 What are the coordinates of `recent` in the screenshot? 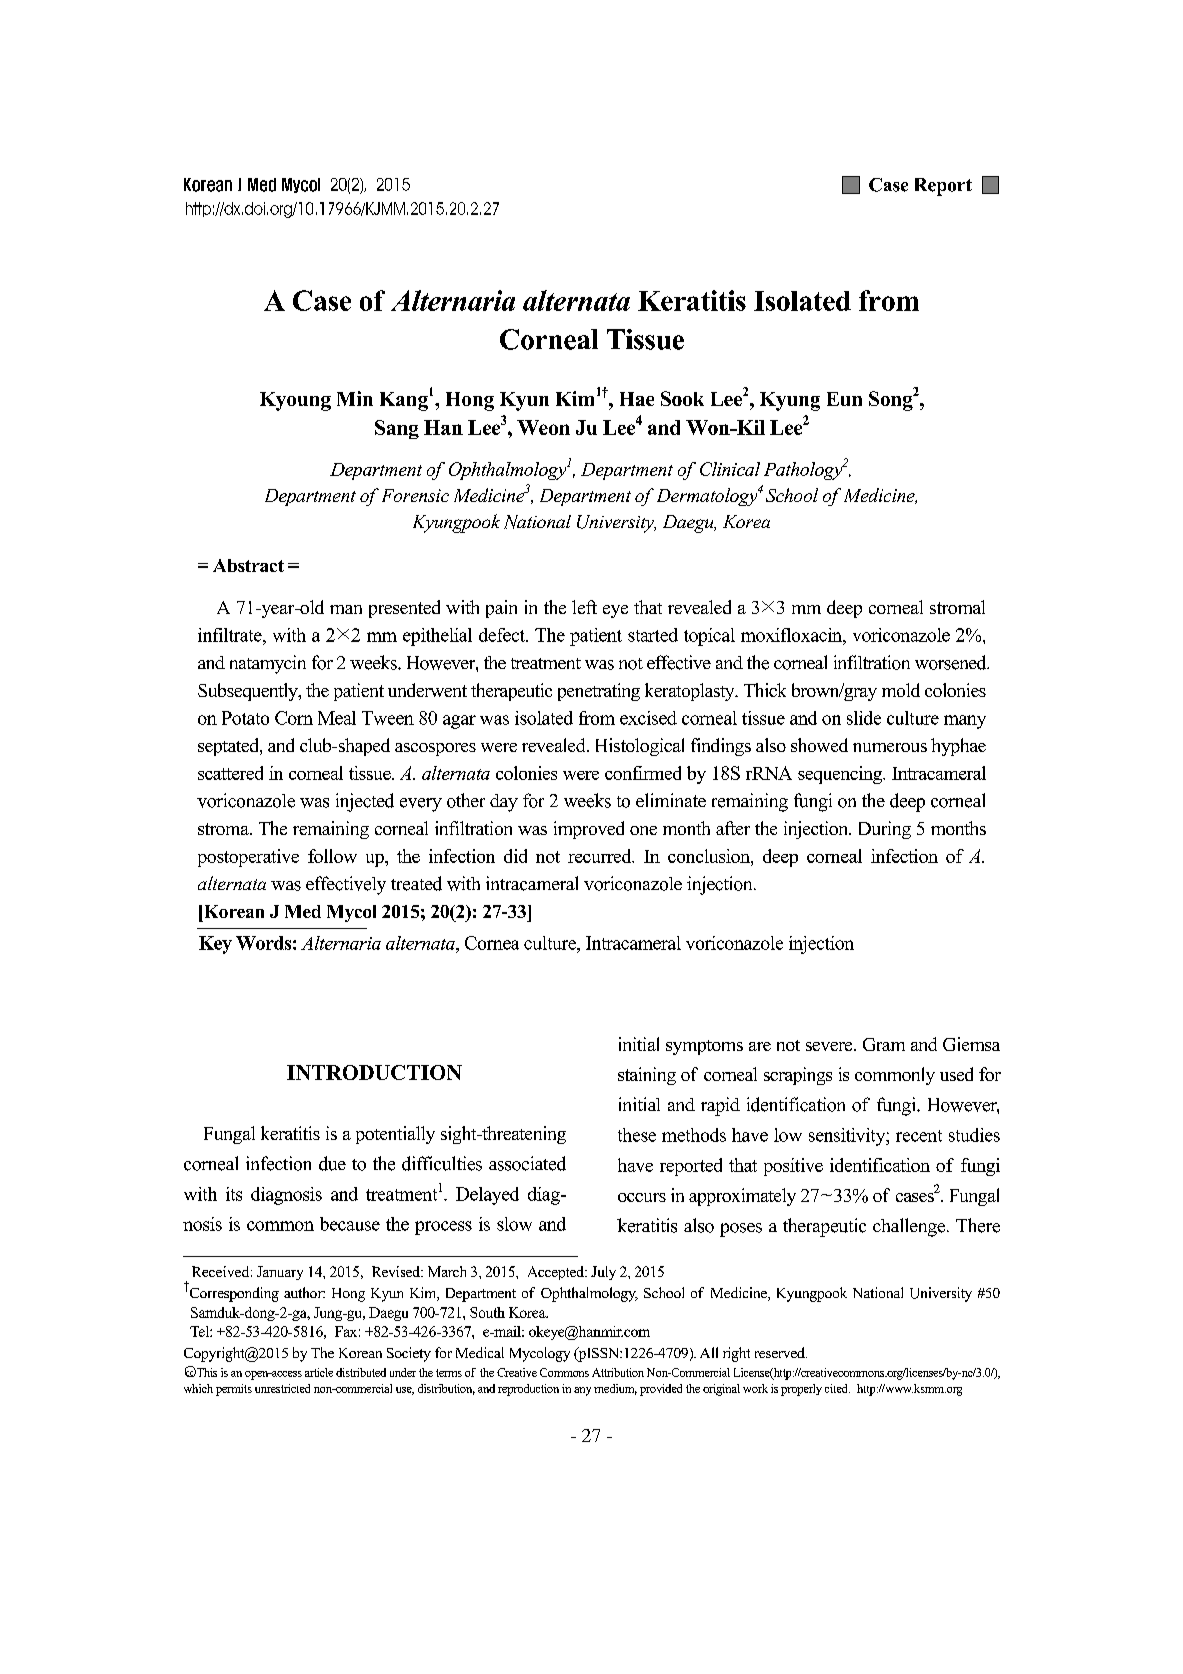 It's located at (919, 1136).
